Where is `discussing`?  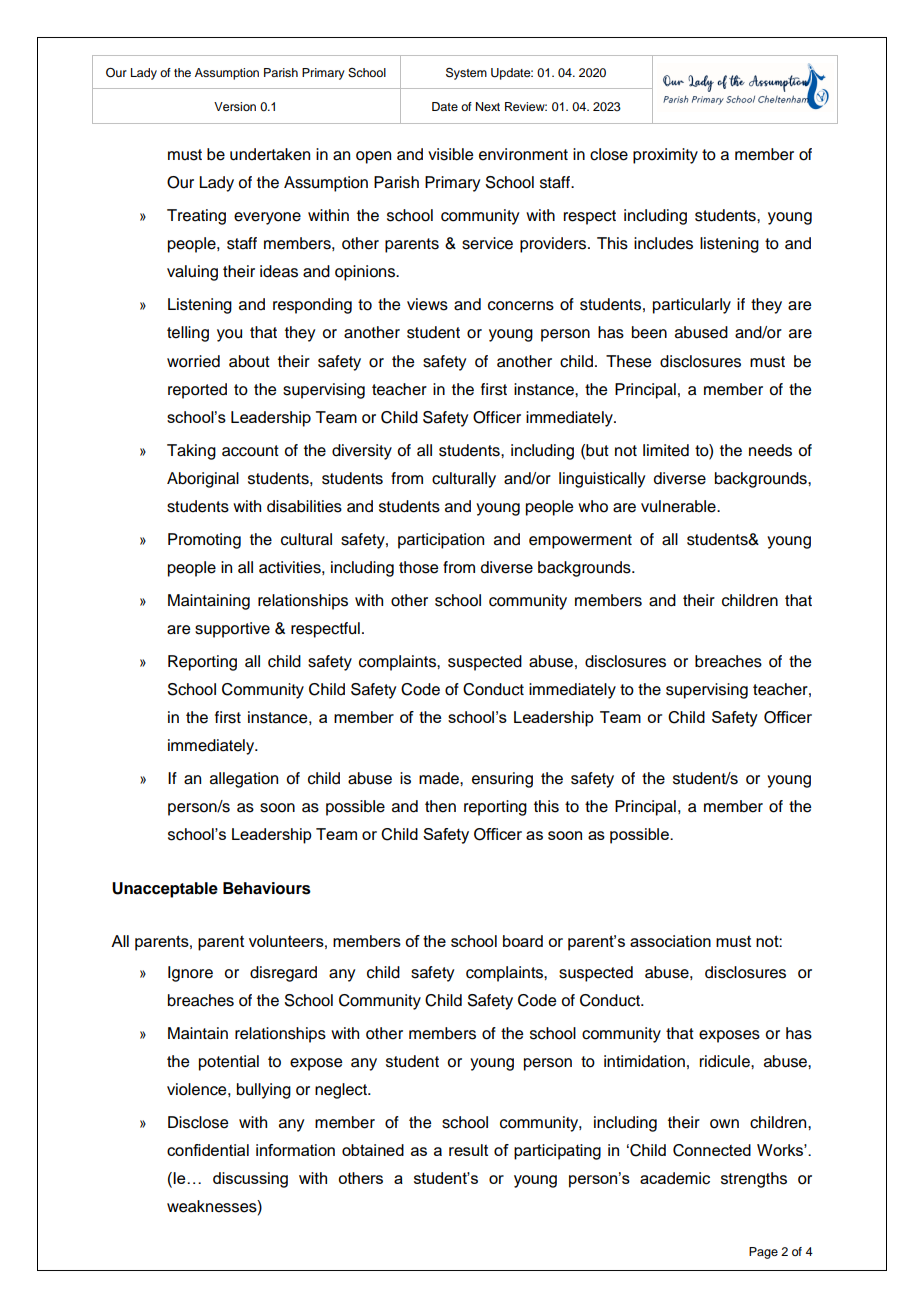 discussing is located at coordinates (250, 1180).
